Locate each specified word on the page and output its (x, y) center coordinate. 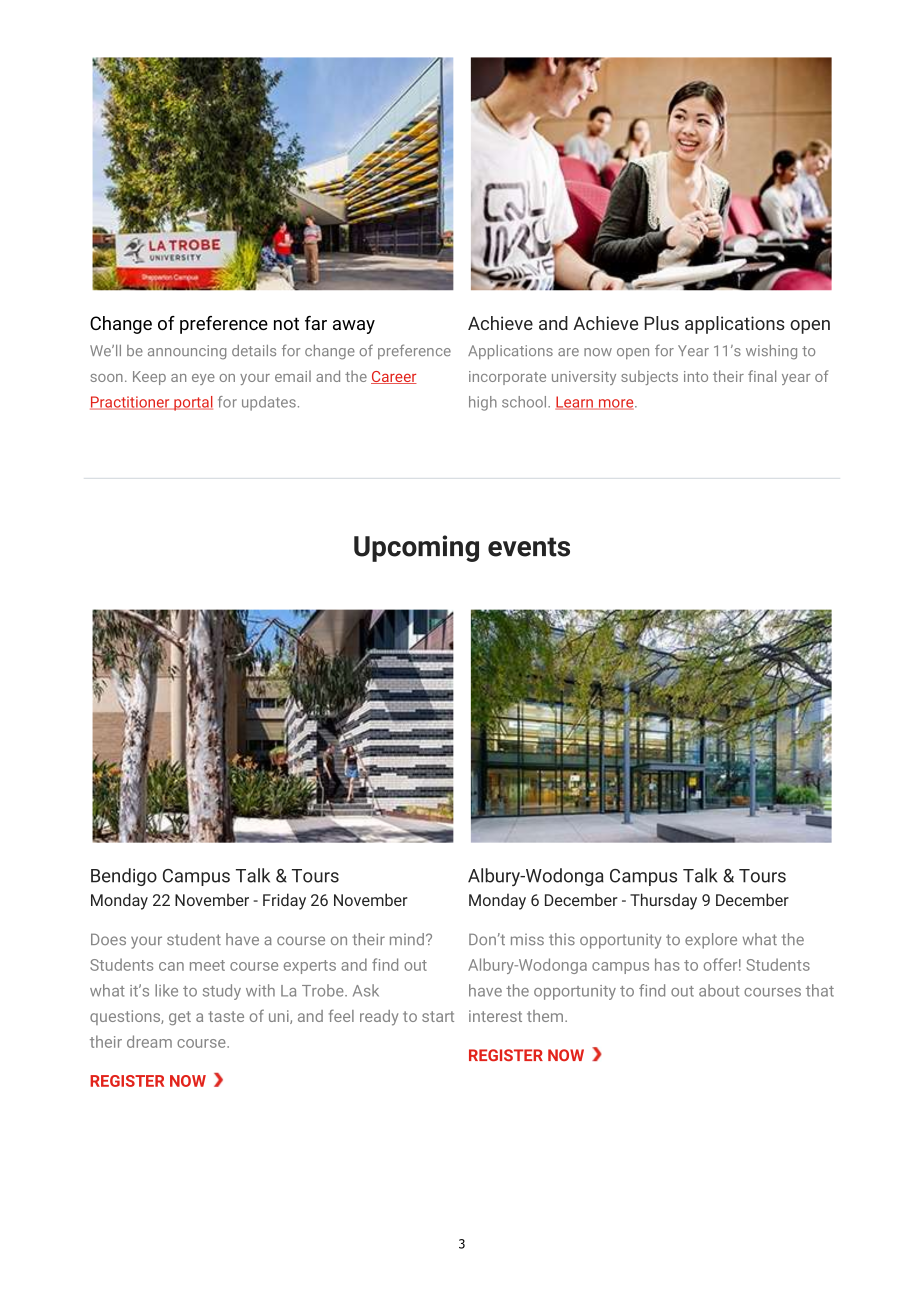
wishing (771, 352)
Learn (575, 403)
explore (711, 941)
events (529, 547)
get (180, 1018)
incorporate (507, 378)
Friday (284, 901)
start (438, 1016)
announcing (187, 352)
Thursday (663, 901)
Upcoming (416, 548)
